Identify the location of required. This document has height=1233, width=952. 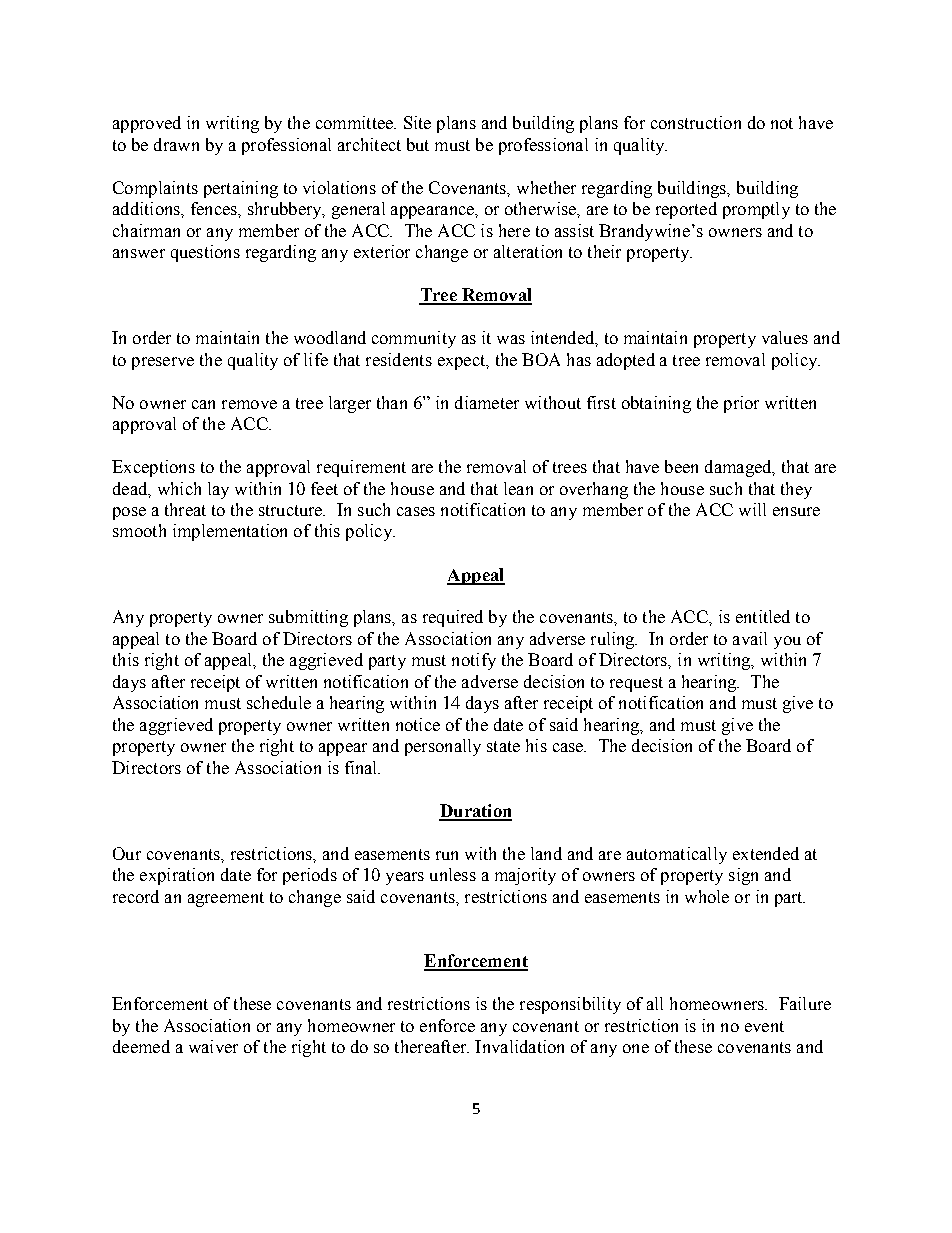
(453, 618).
